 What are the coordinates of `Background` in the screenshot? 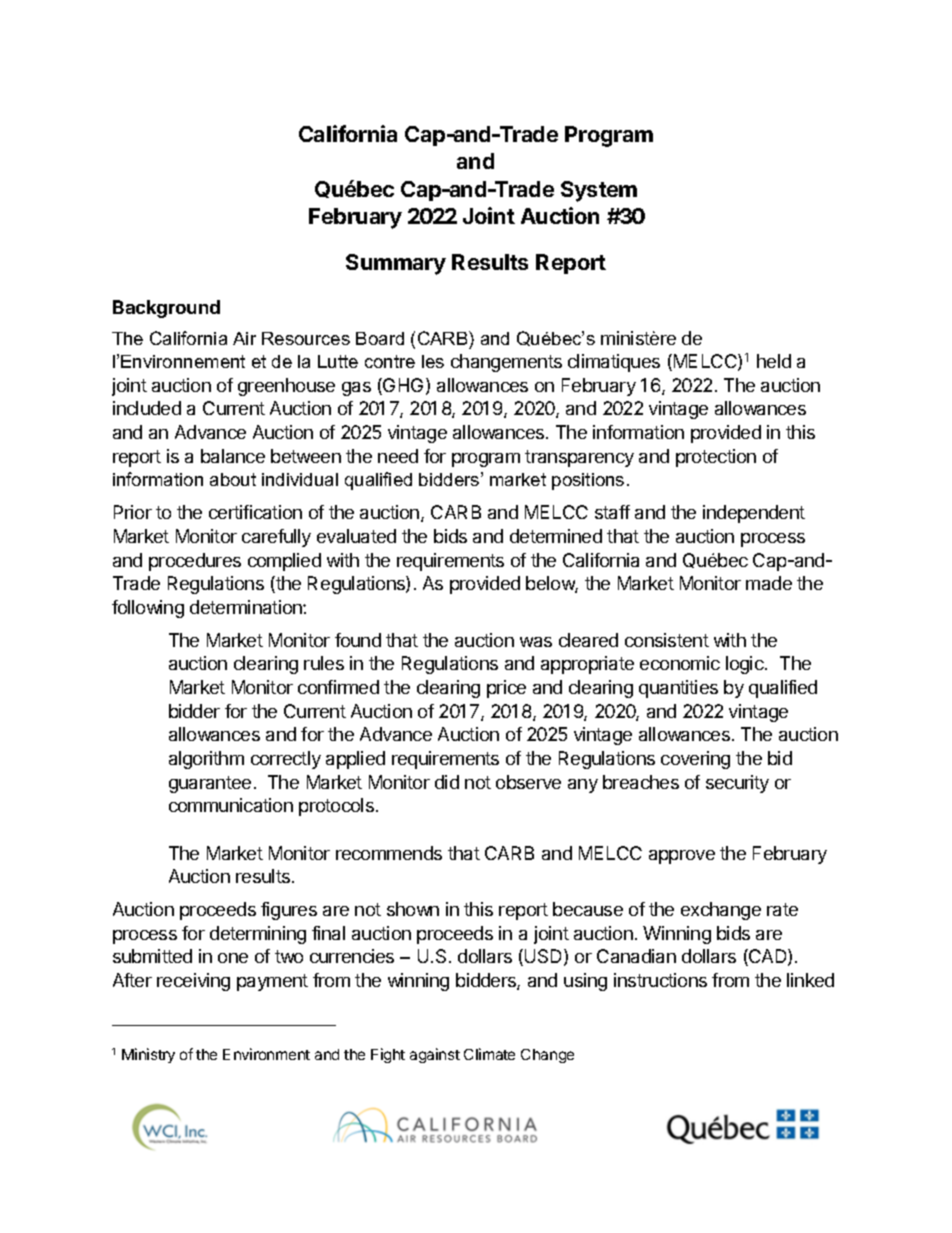 It's located at (166, 309).
